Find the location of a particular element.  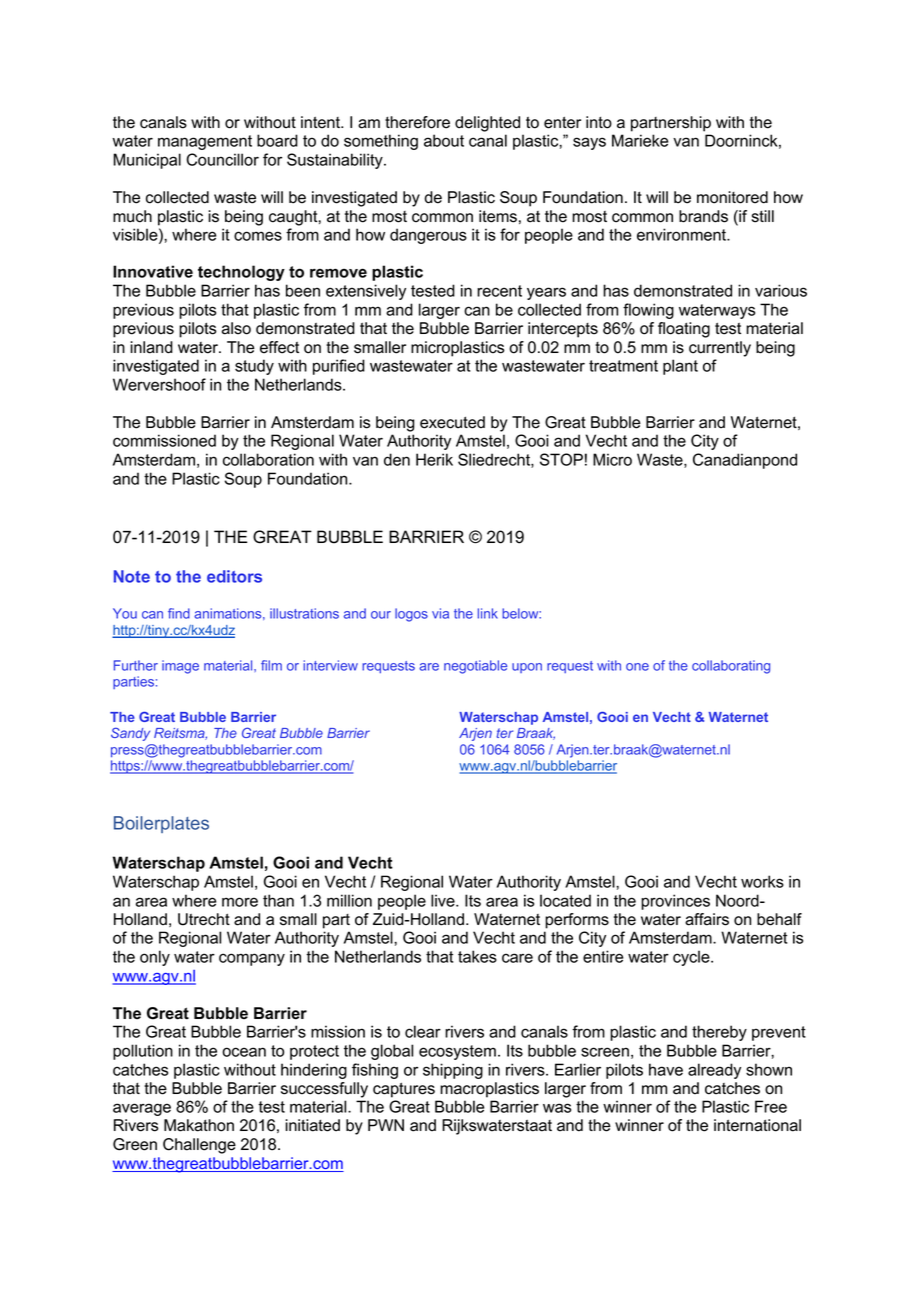

live is located at coordinates (444, 900).
